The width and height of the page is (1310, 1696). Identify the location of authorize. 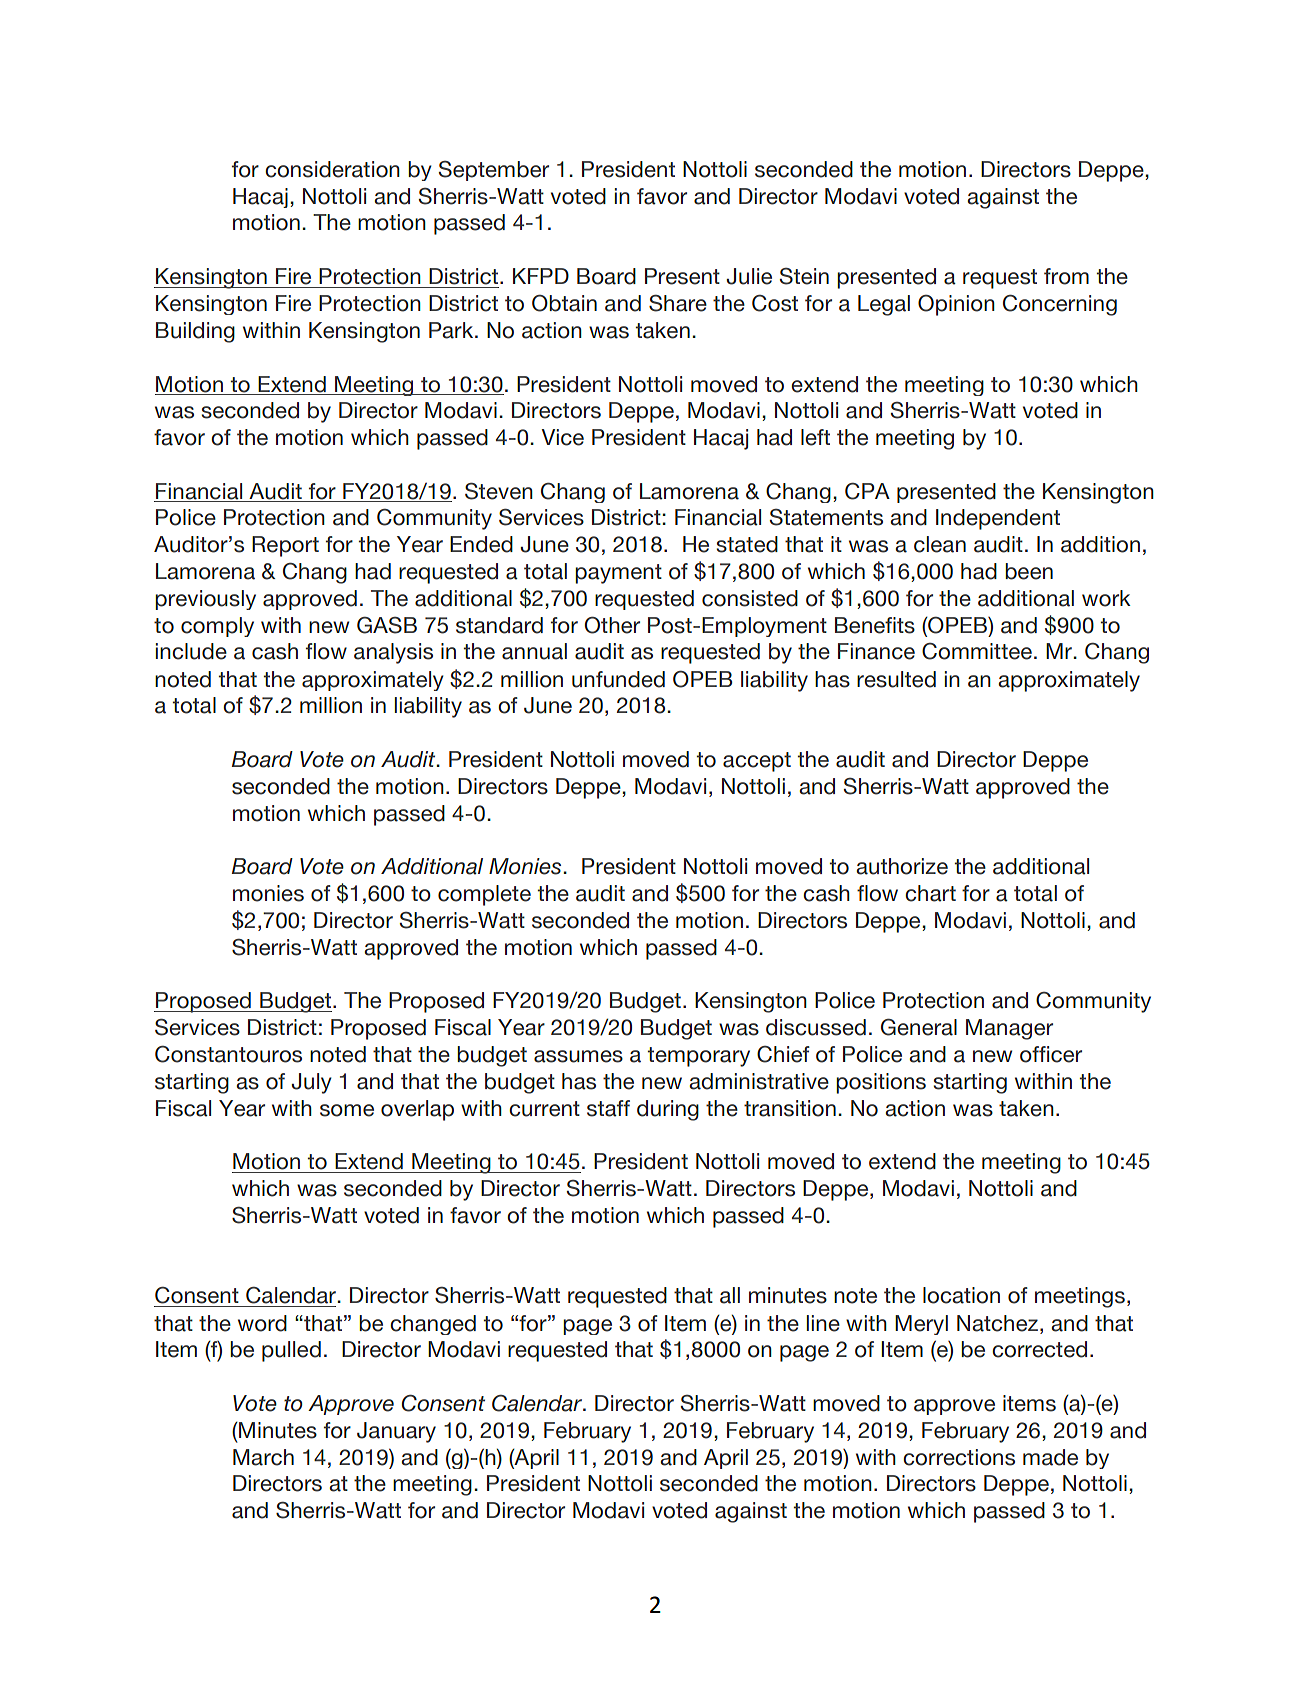
(902, 866).
